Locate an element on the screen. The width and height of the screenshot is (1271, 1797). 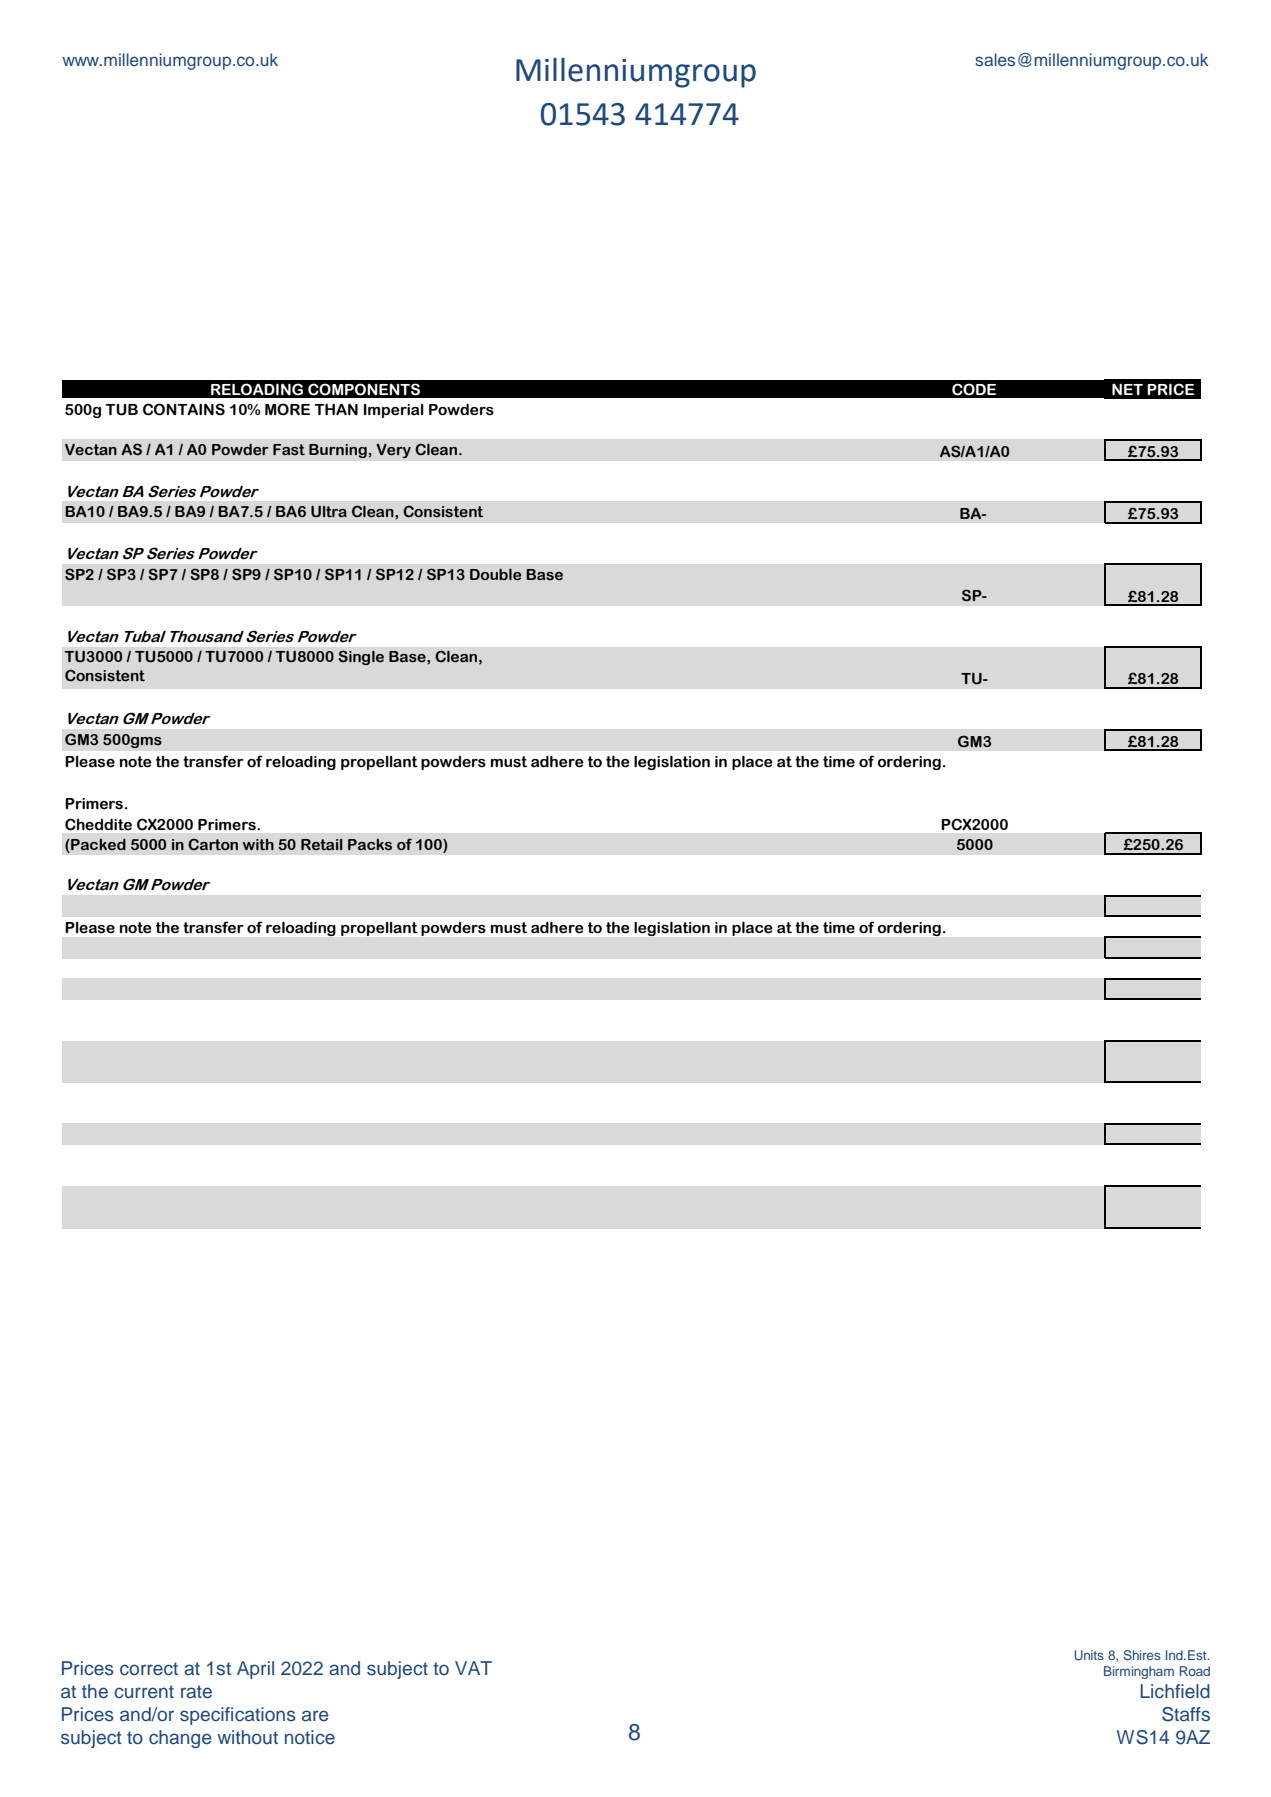
specifications is located at coordinates (238, 1716).
